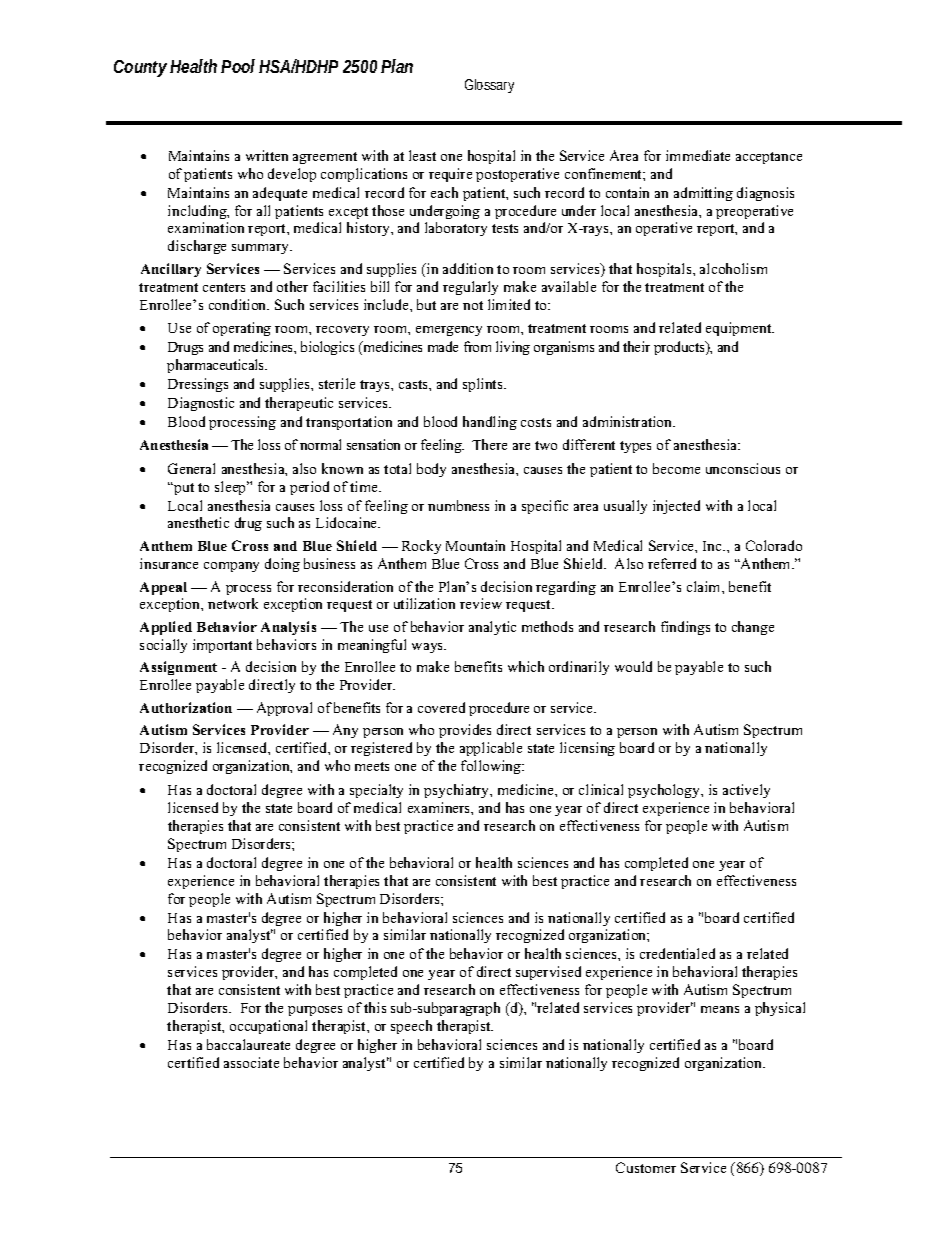 The height and width of the page is (1233, 952). What do you see at coordinates (481, 603) in the page?
I see `review` at bounding box center [481, 603].
